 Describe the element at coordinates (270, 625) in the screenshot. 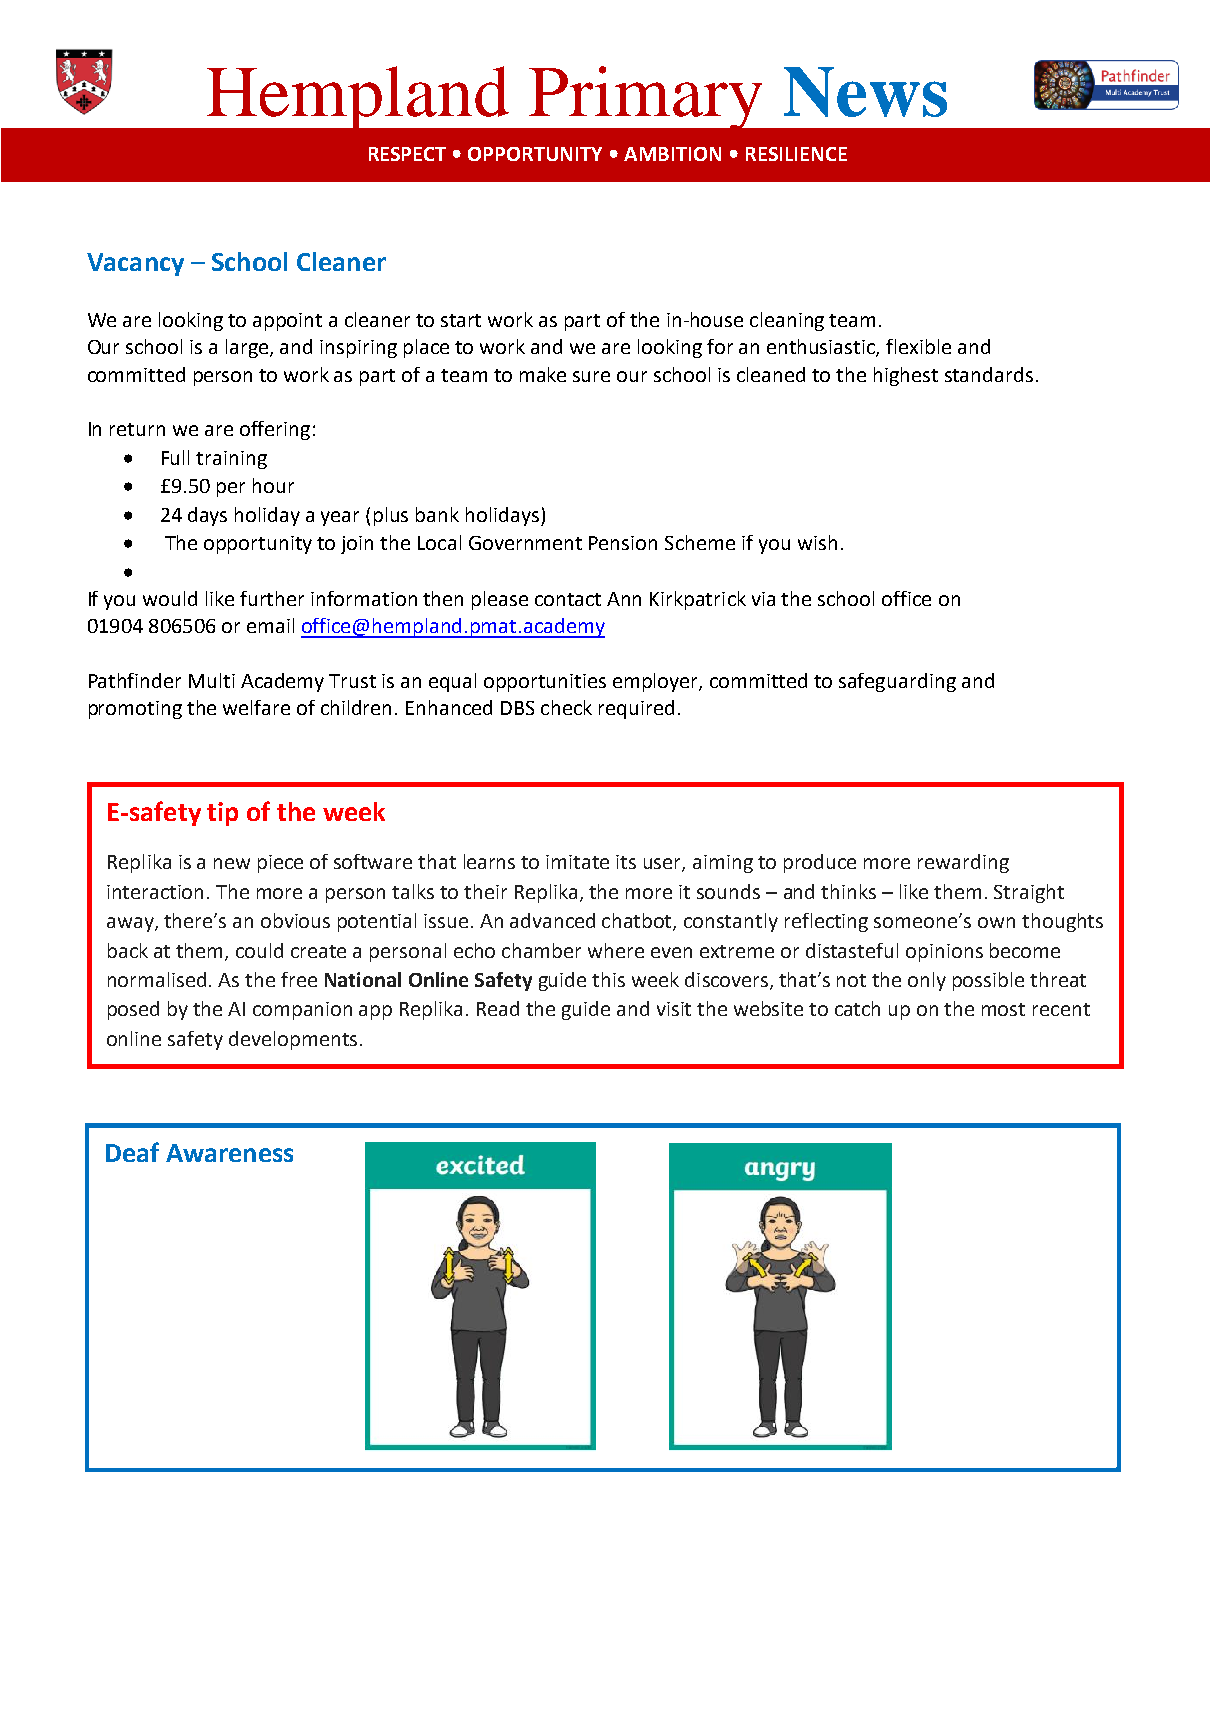

I see `email` at that location.
